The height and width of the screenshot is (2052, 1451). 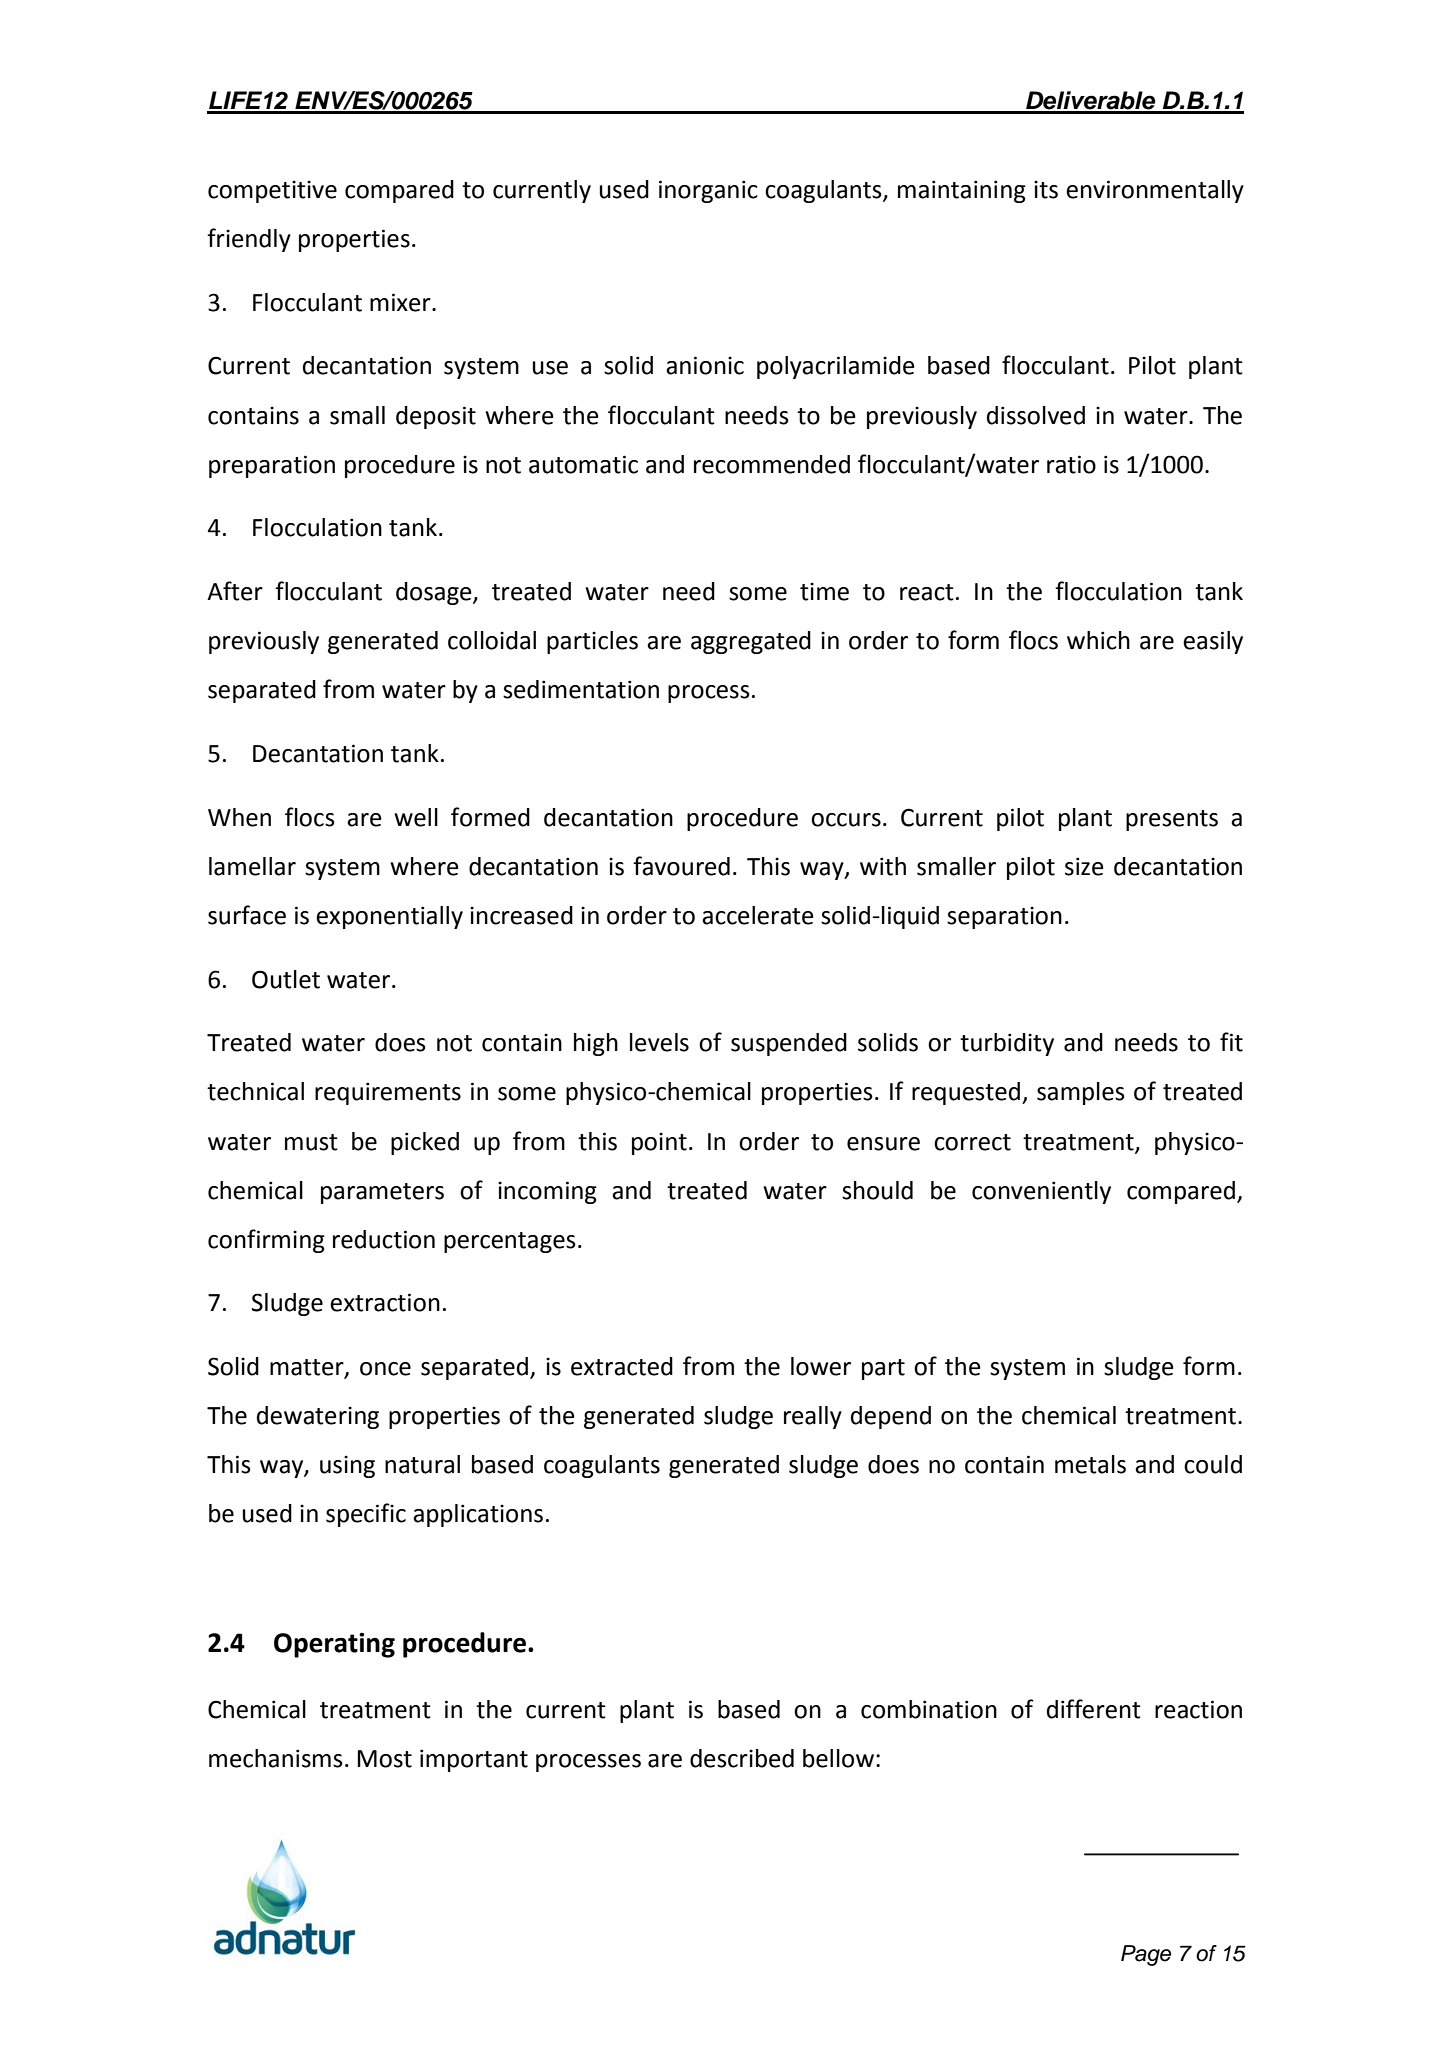 I want to click on requirements, so click(x=388, y=1093).
